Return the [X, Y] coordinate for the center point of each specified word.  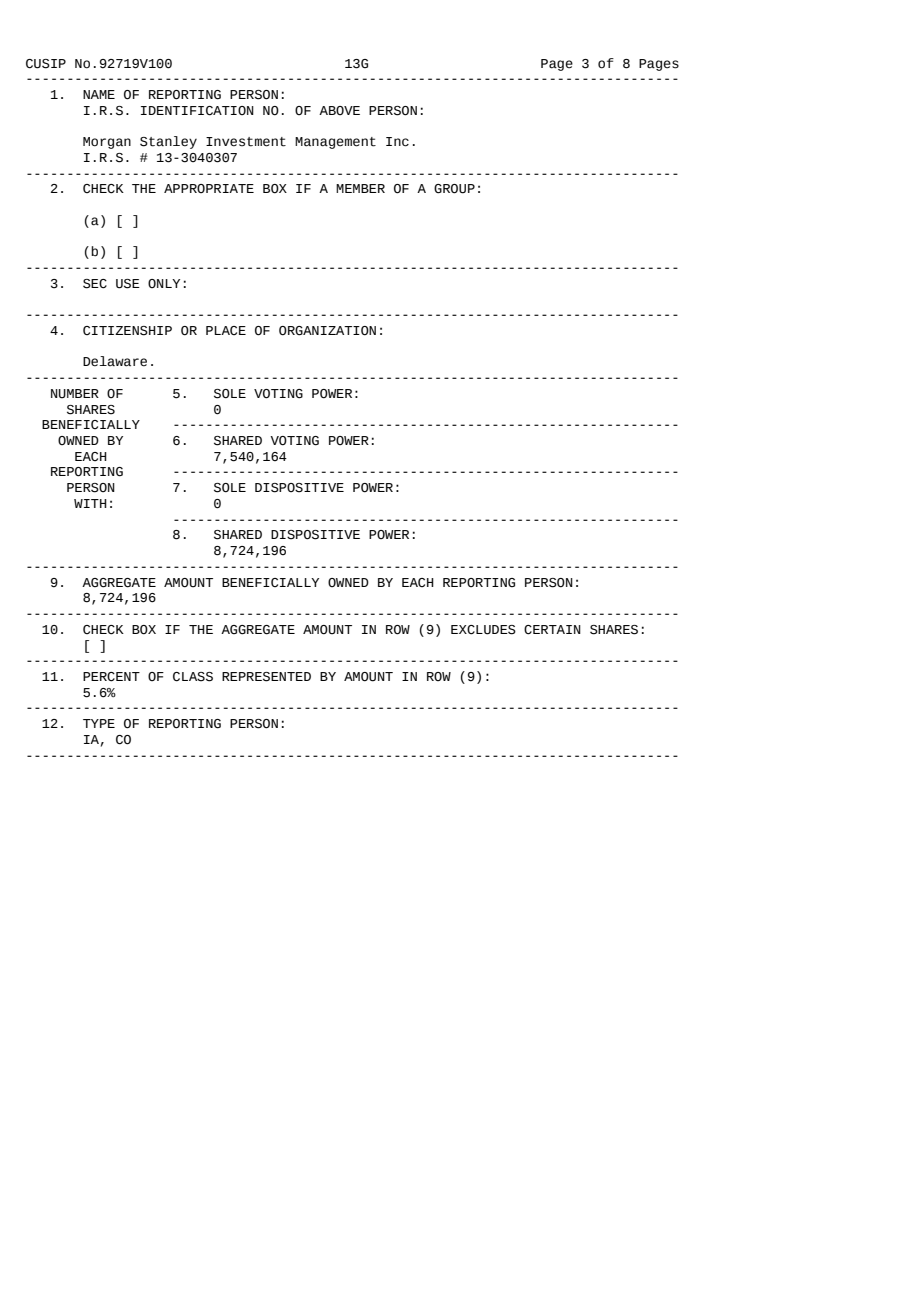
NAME [99, 94]
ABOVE [339, 110]
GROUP [454, 189]
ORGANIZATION [327, 331]
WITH [90, 503]
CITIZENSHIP [127, 331]
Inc [397, 142]
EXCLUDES [483, 630]
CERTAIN [552, 630]
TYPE [99, 723]
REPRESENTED [266, 677]
